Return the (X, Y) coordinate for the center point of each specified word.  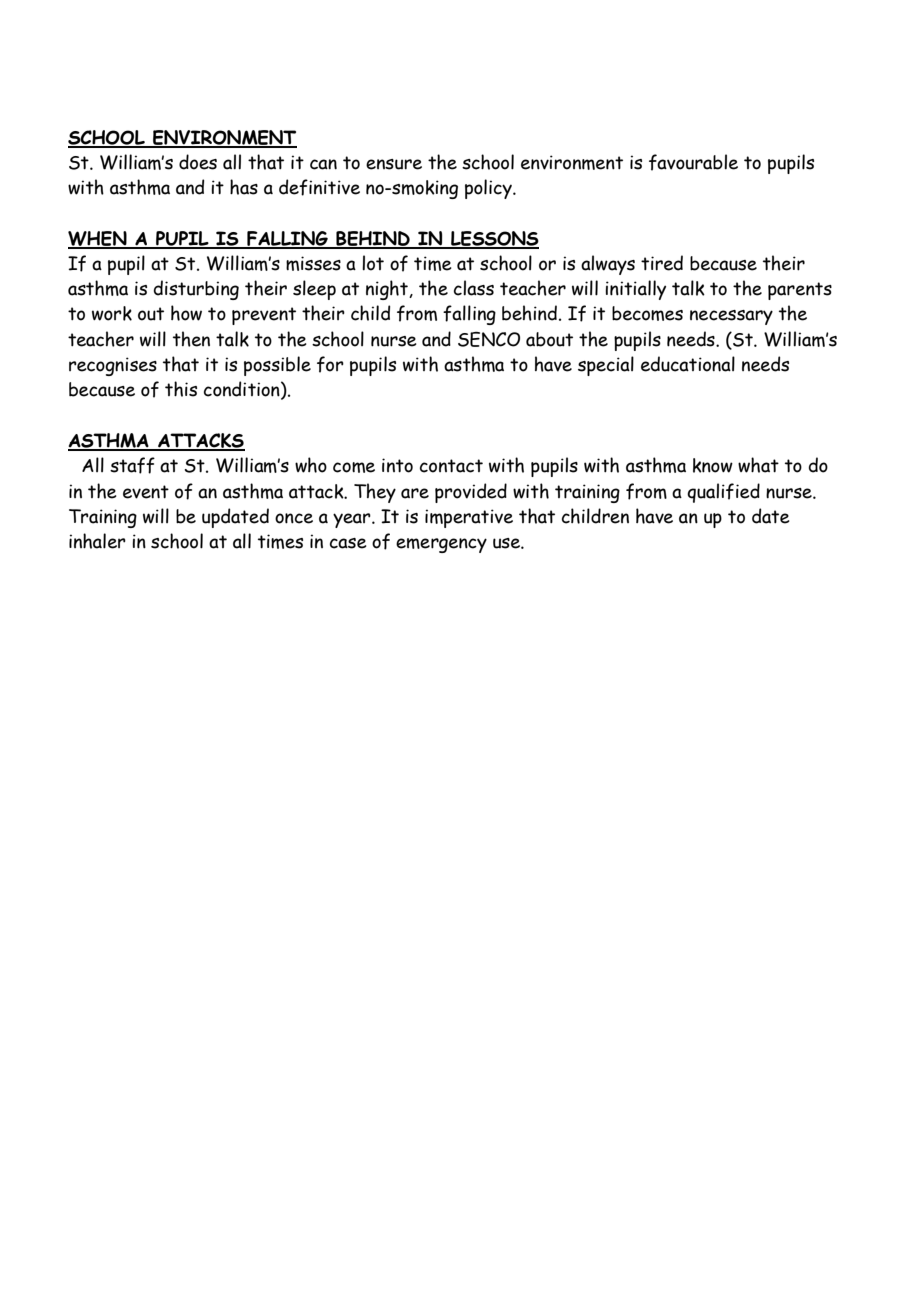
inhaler (97, 541)
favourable (693, 162)
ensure (394, 164)
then (191, 339)
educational (688, 364)
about (549, 339)
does (198, 162)
